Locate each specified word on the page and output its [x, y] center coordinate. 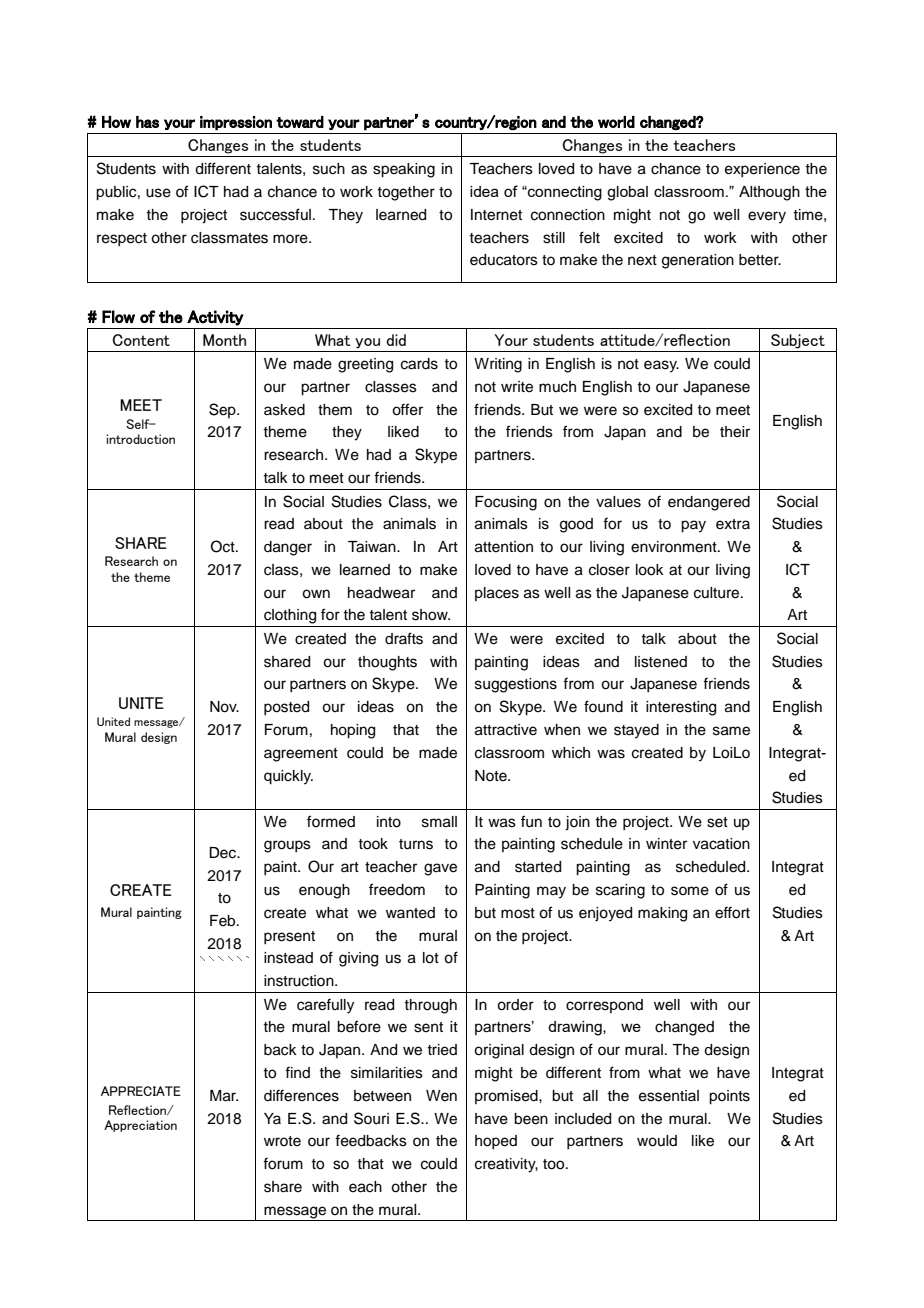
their [735, 432]
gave [440, 869]
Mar [224, 1096]
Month [224, 340]
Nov [224, 707]
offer [407, 409]
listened [661, 662]
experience [762, 170]
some [690, 891]
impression [236, 123]
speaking [404, 170]
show [431, 615]
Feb [224, 921]
